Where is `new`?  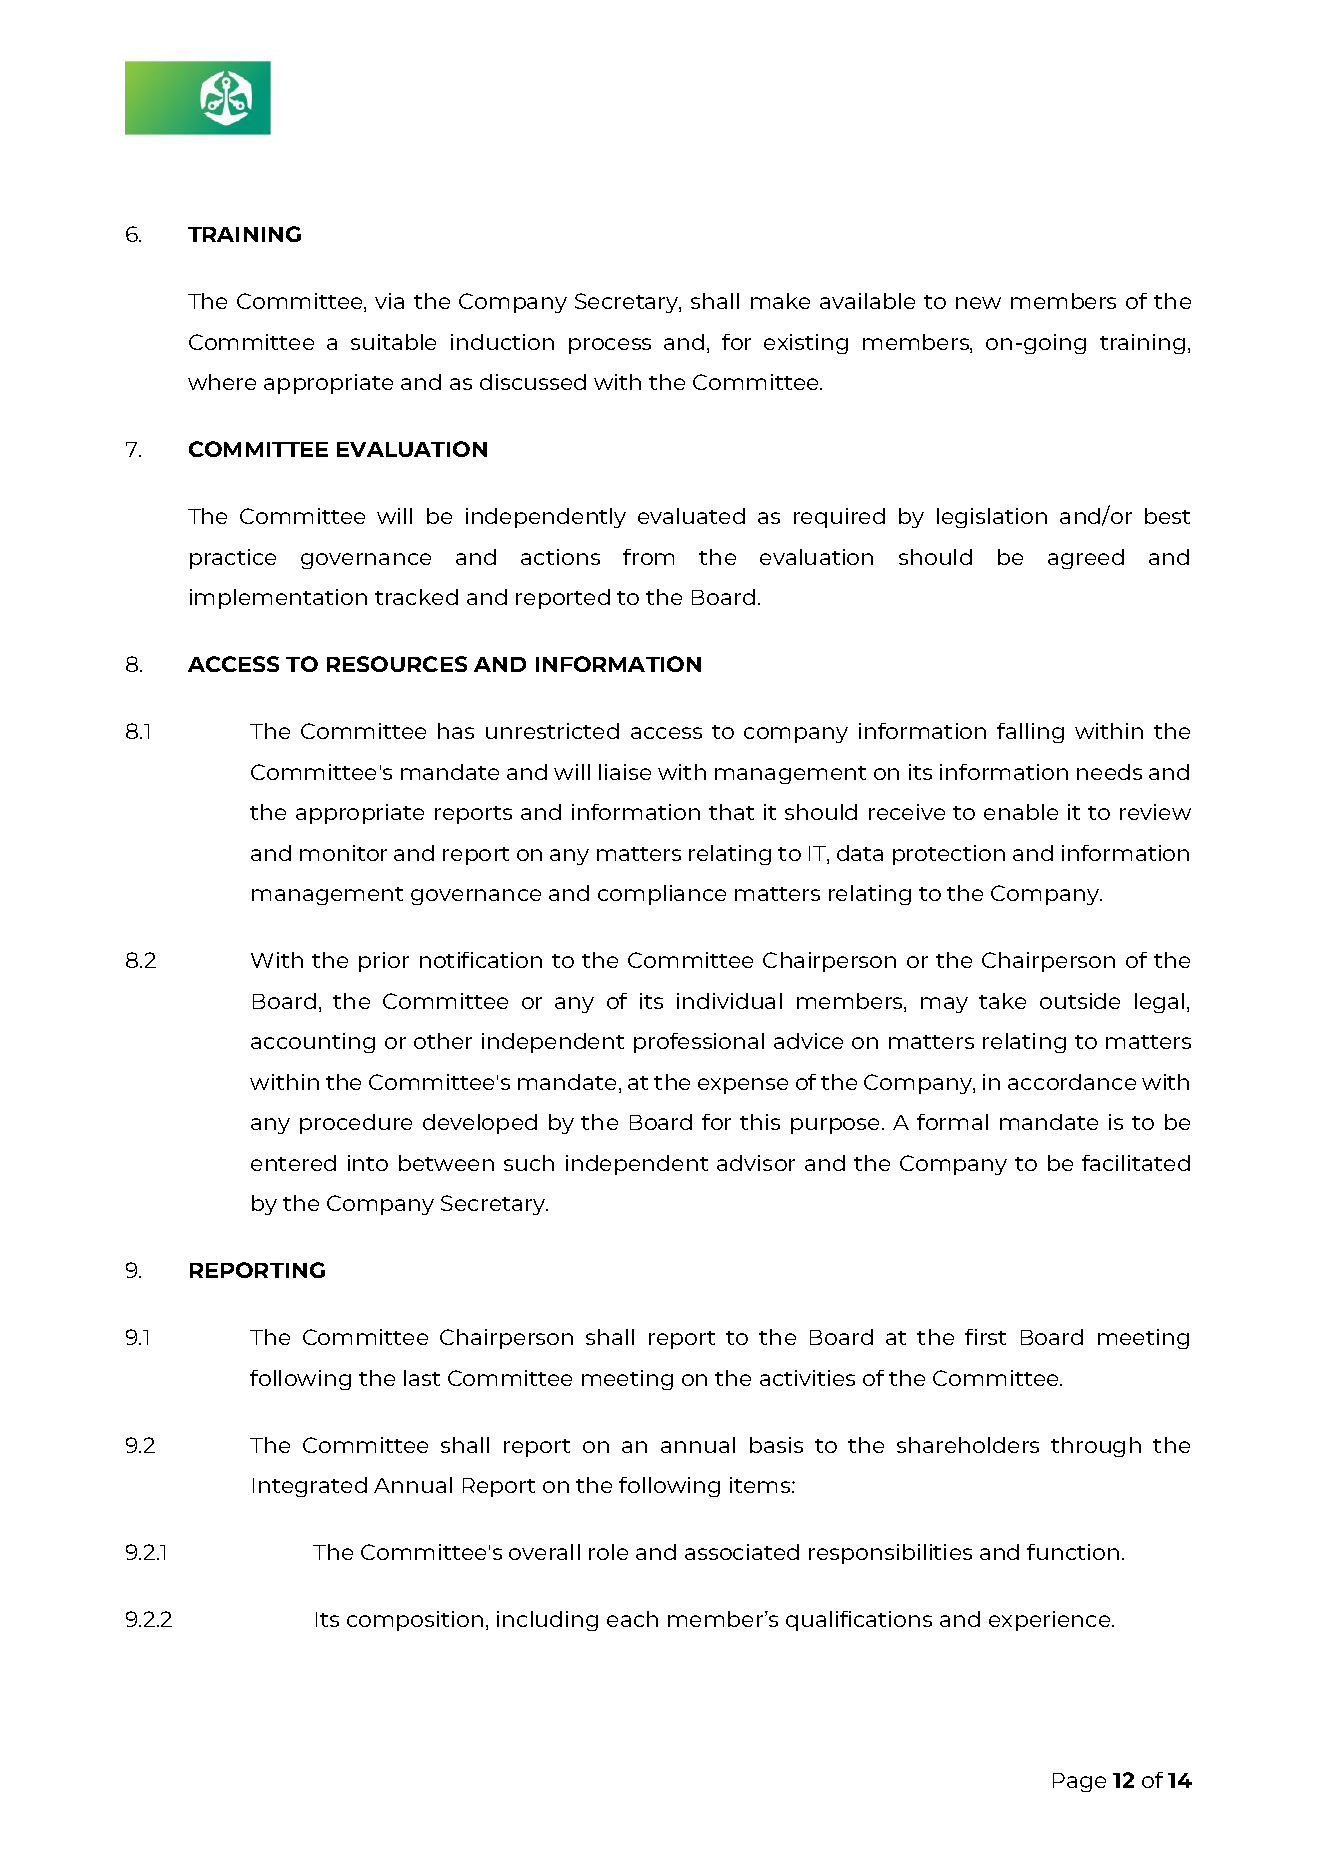 new is located at coordinates (978, 303).
